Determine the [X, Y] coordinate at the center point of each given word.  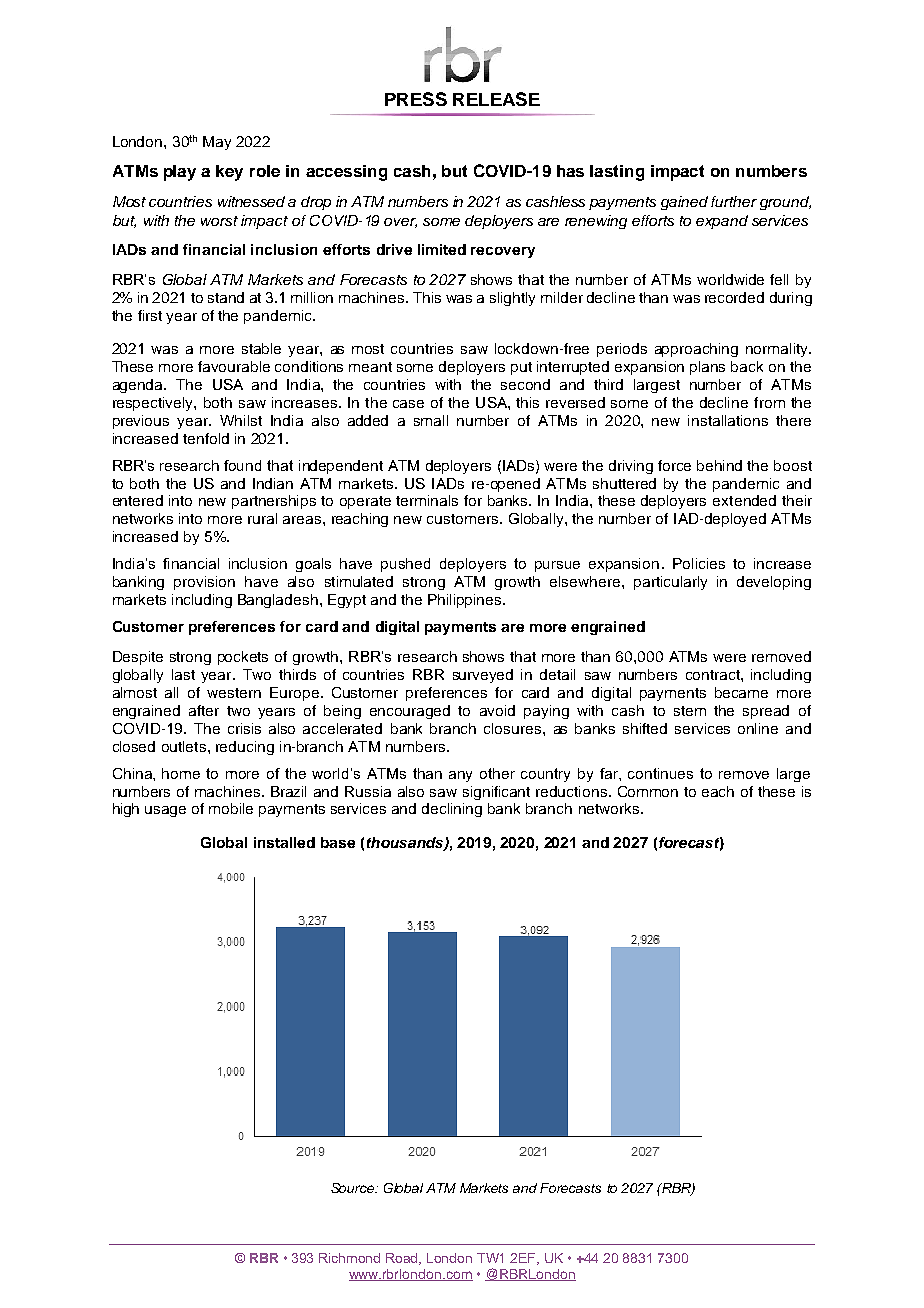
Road [403, 1259]
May [217, 143]
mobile [231, 808]
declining [452, 810]
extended [744, 500]
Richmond [349, 1258]
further [734, 201]
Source [354, 1188]
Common [648, 791]
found [242, 465]
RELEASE [496, 99]
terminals [427, 500]
